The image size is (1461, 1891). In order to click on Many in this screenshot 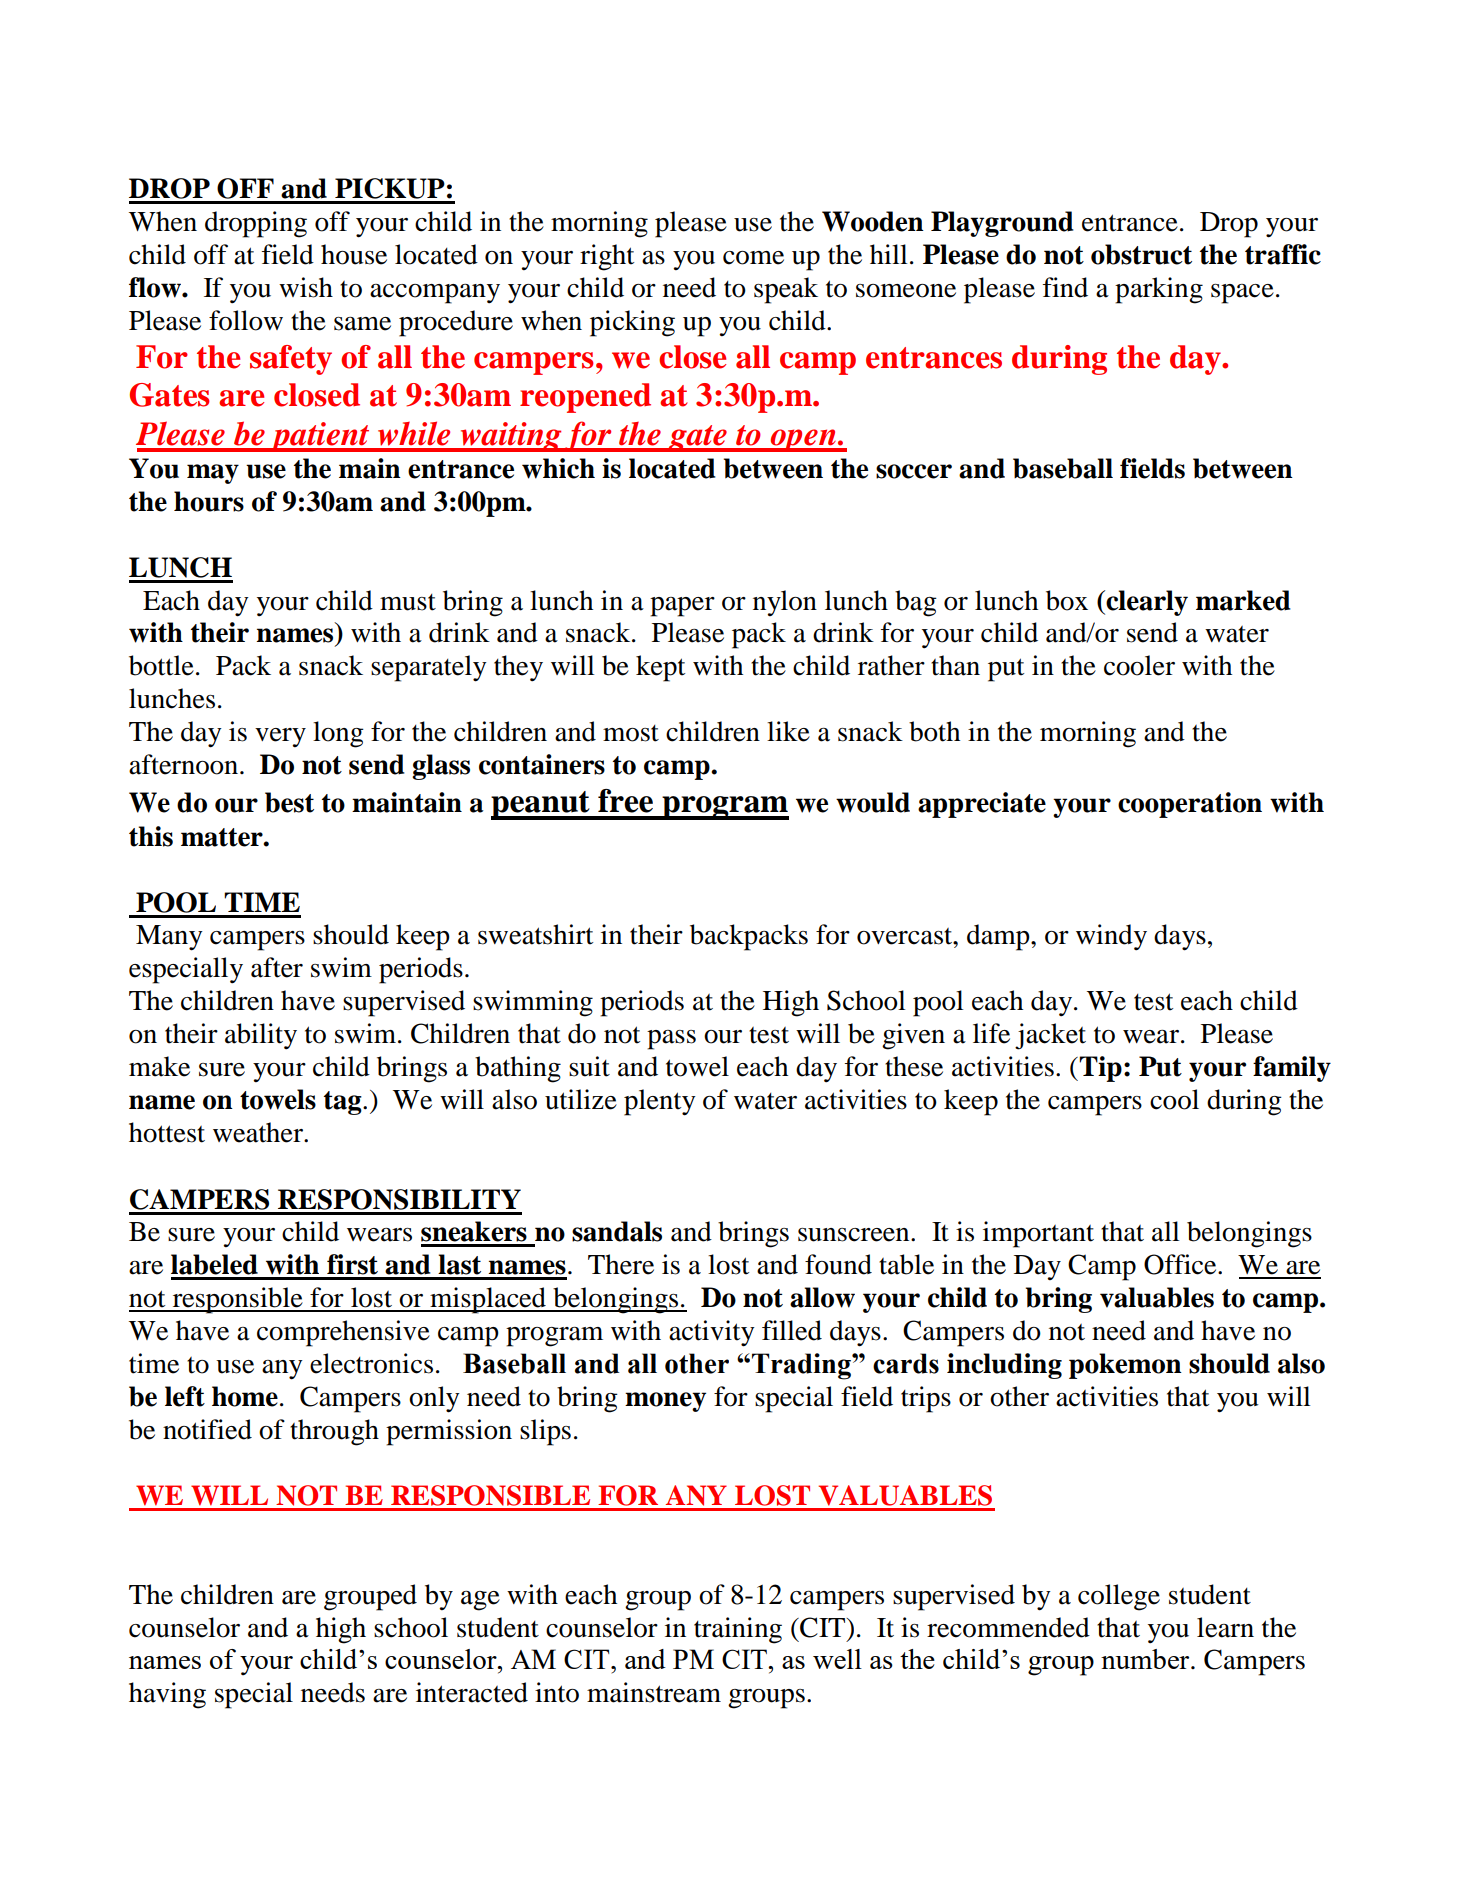, I will do `click(169, 938)`.
